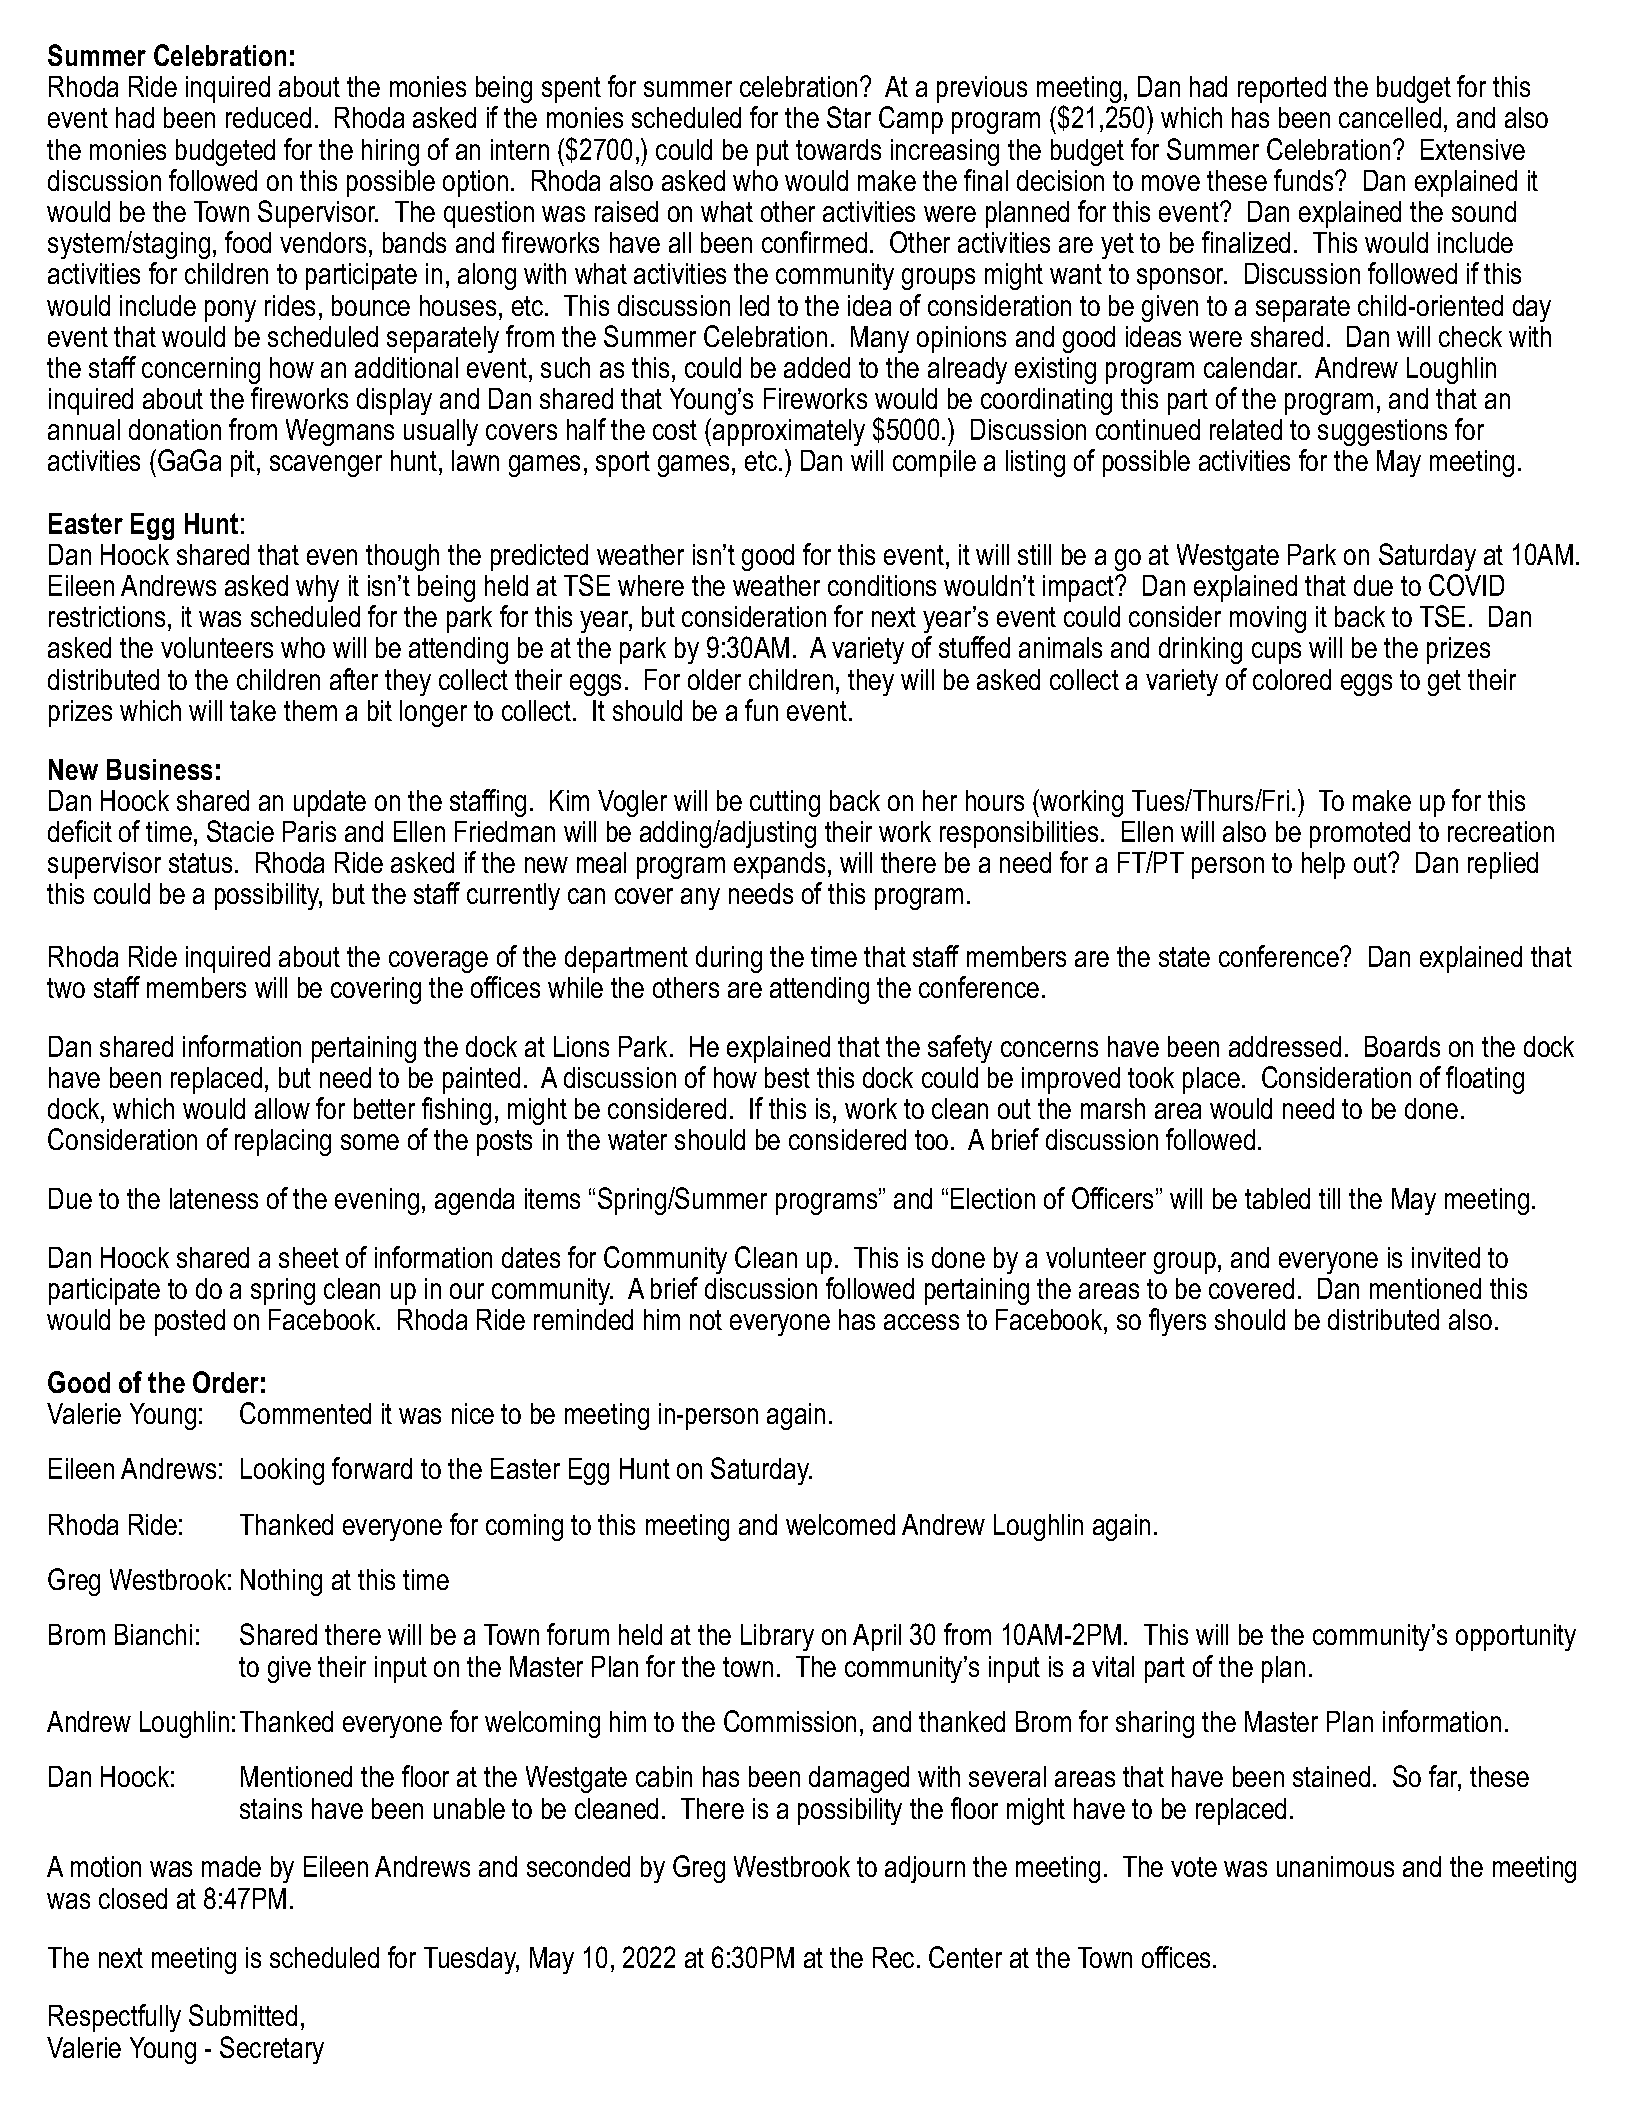  Describe the element at coordinates (1335, 1866) in the screenshot. I see `unanimous` at that location.
